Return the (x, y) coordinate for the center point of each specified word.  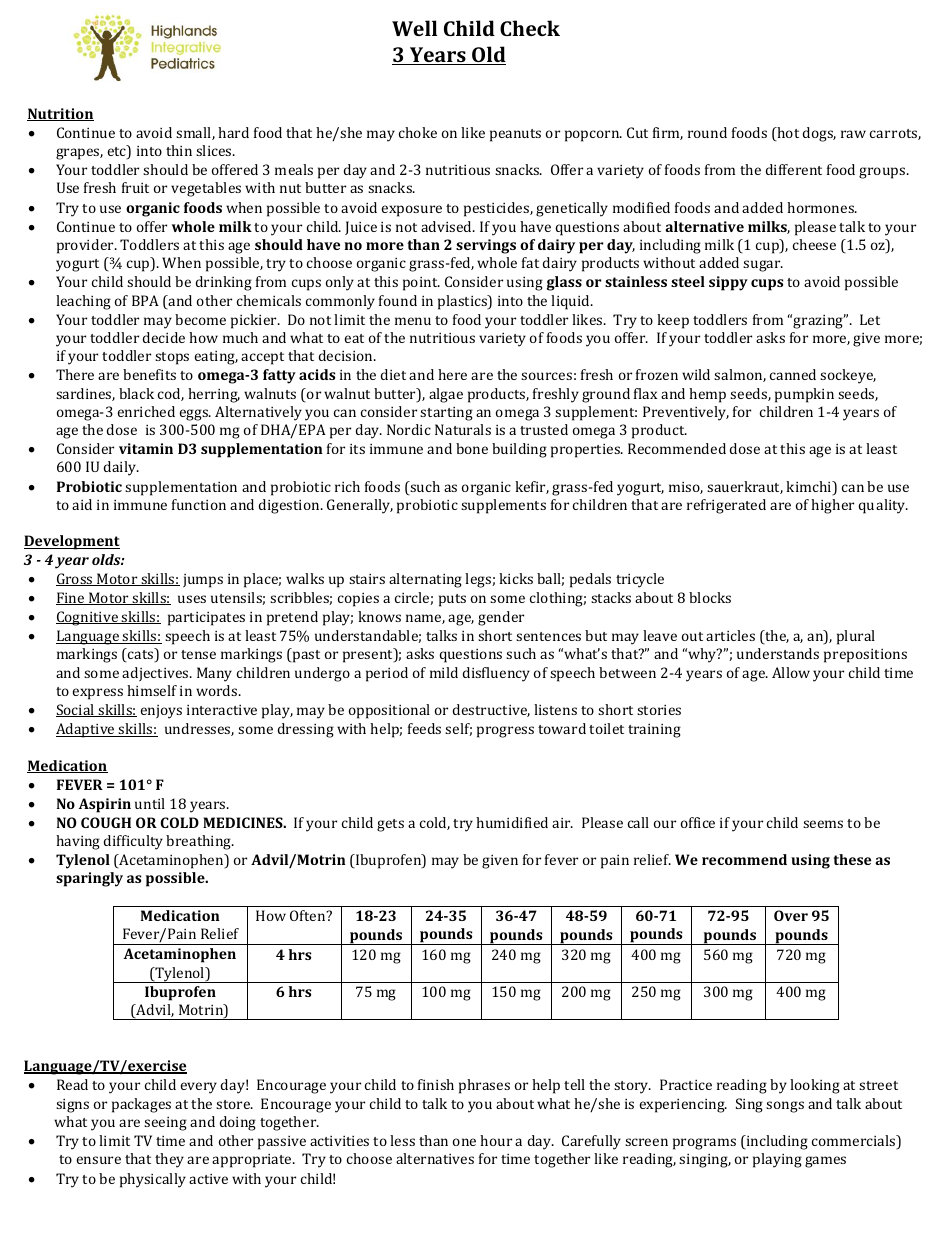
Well (414, 28)
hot (787, 134)
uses (192, 599)
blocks (710, 597)
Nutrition (60, 114)
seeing (165, 1124)
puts (452, 600)
